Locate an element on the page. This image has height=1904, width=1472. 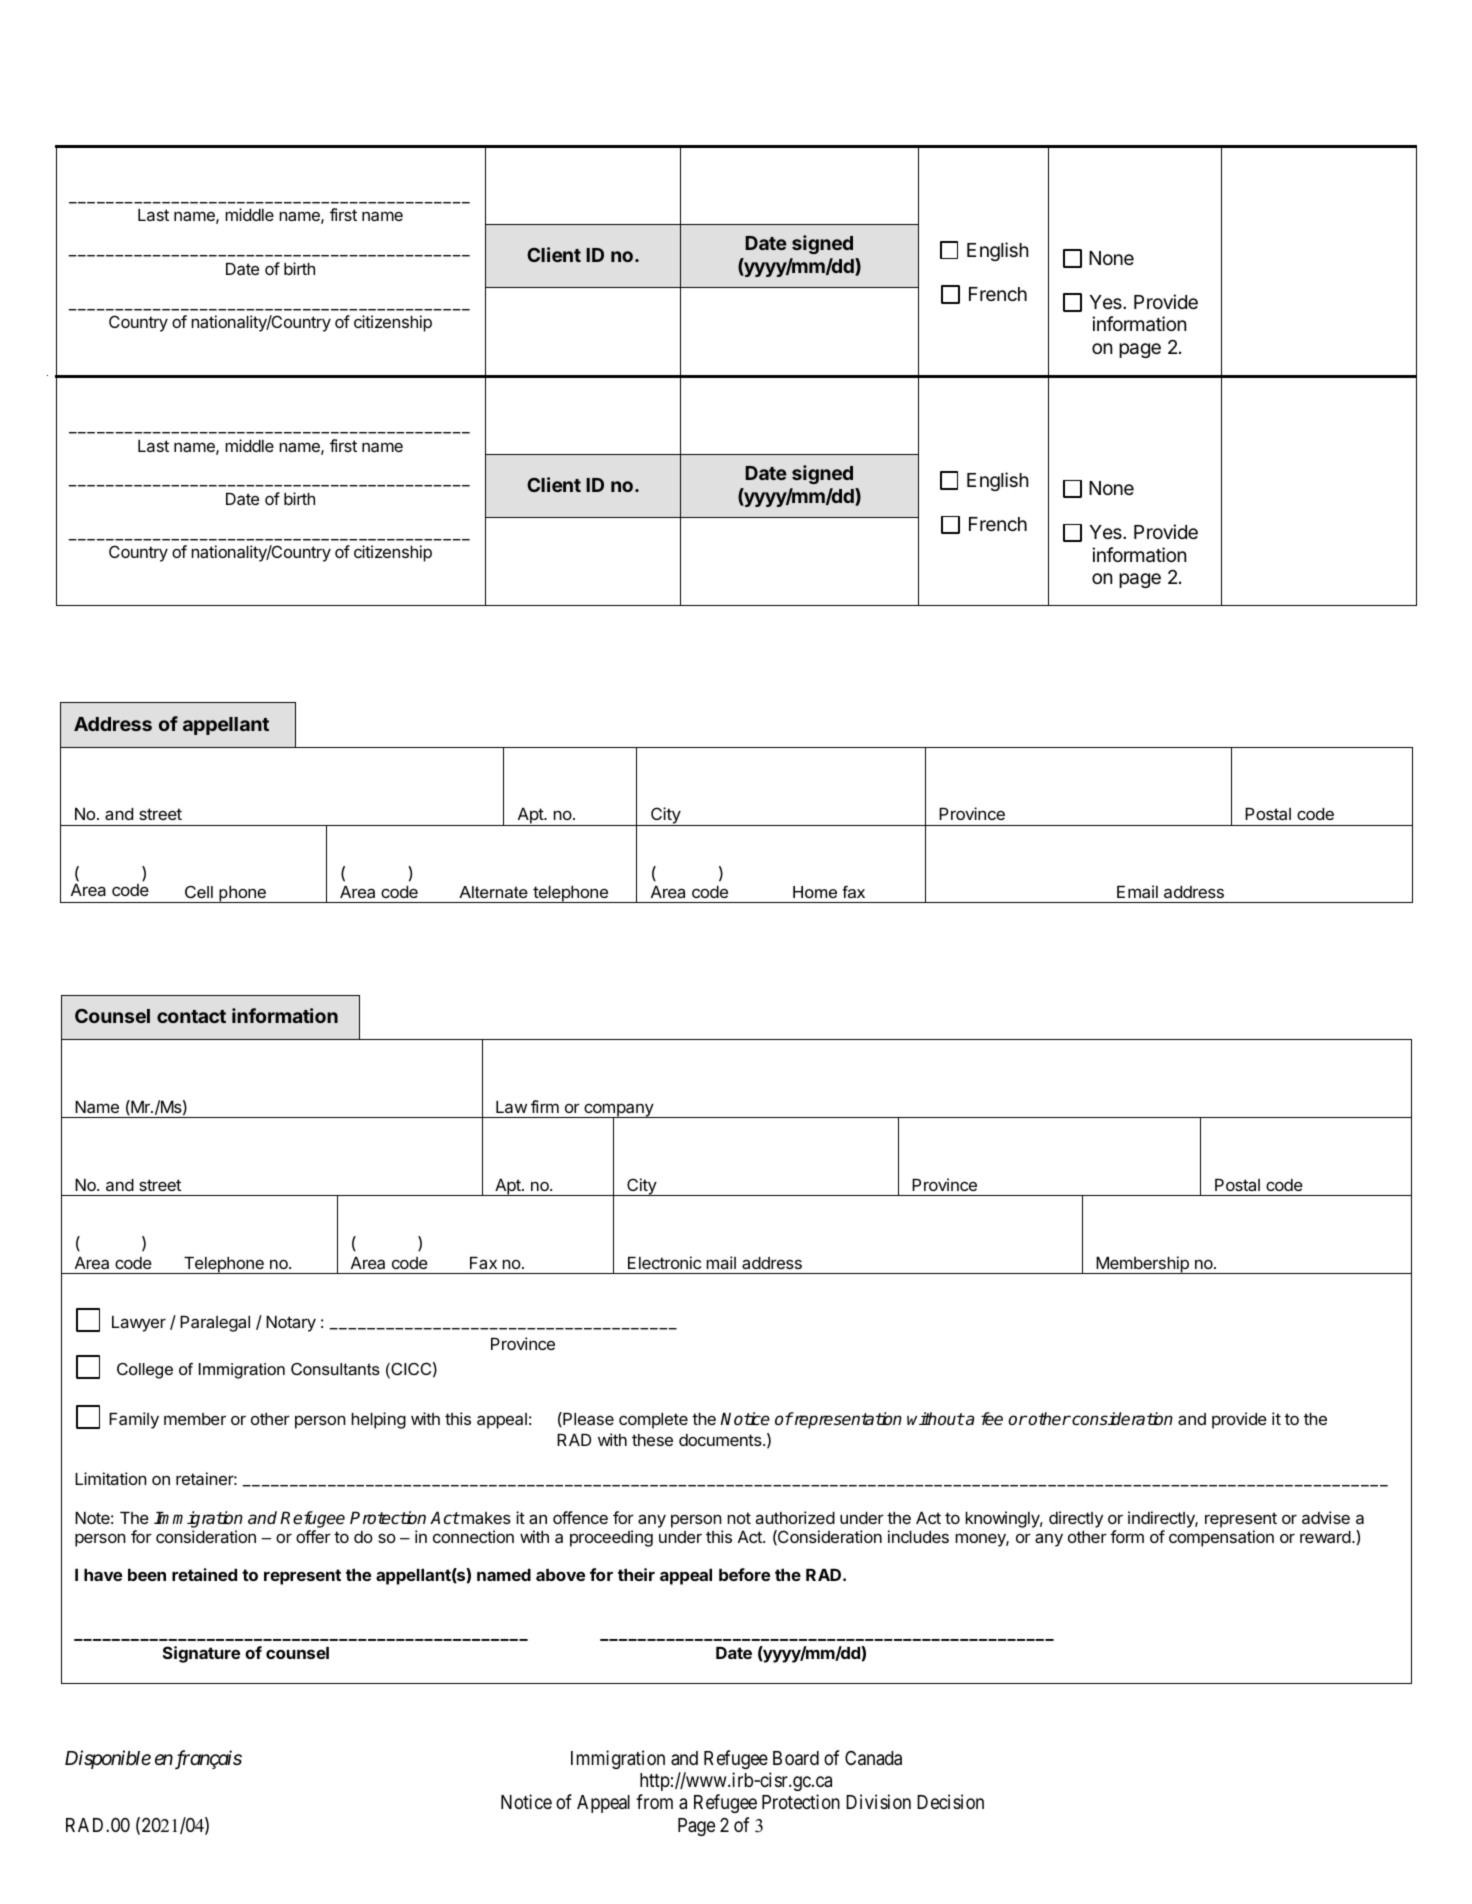
retained is located at coordinates (204, 1574).
